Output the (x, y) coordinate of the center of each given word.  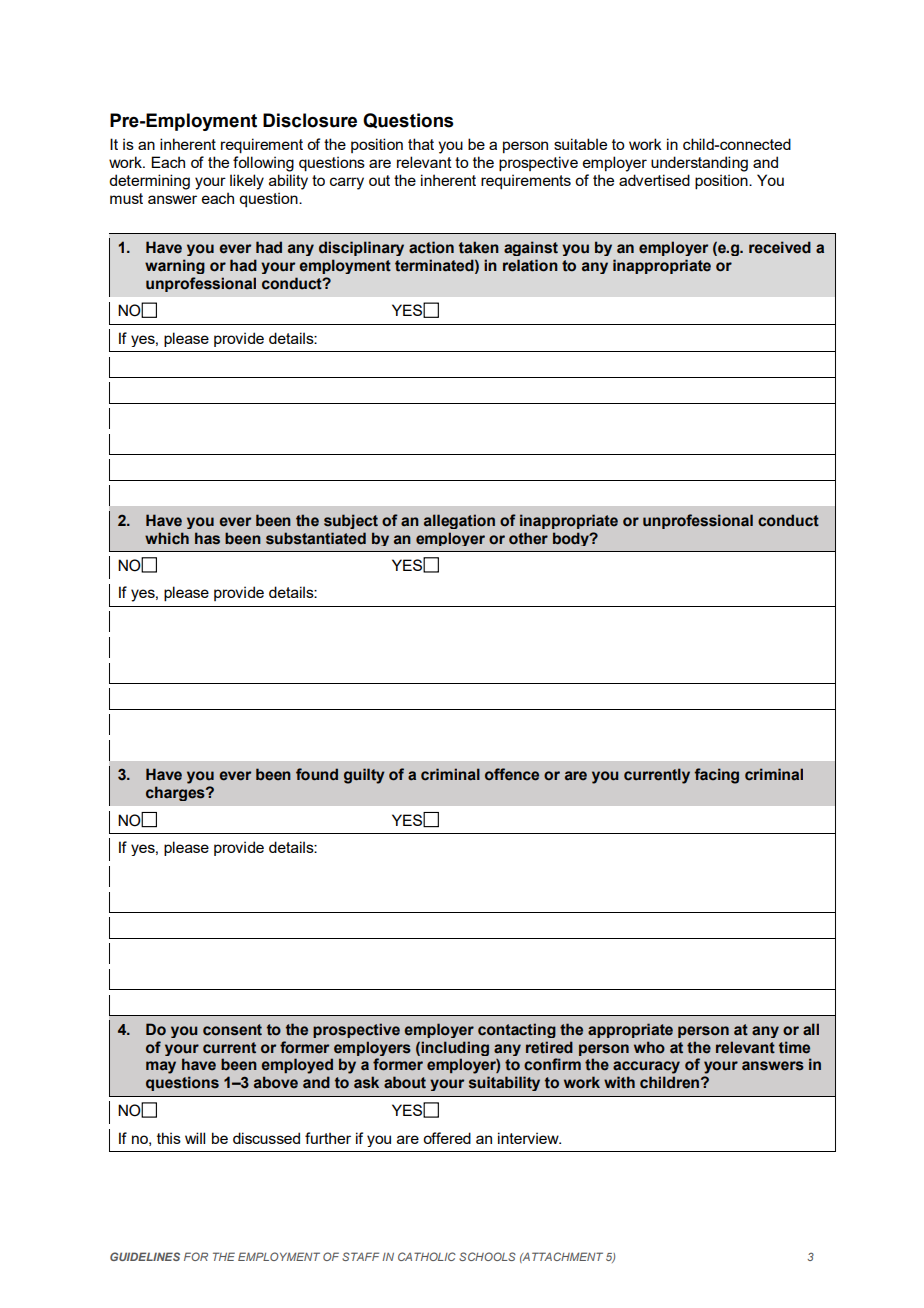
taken (479, 247)
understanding (699, 164)
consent (232, 1030)
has (207, 538)
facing (716, 776)
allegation (459, 521)
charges (176, 793)
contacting (517, 1030)
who (649, 1047)
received (780, 247)
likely (247, 182)
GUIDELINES (145, 1256)
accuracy (646, 1067)
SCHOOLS (487, 1256)
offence (512, 774)
